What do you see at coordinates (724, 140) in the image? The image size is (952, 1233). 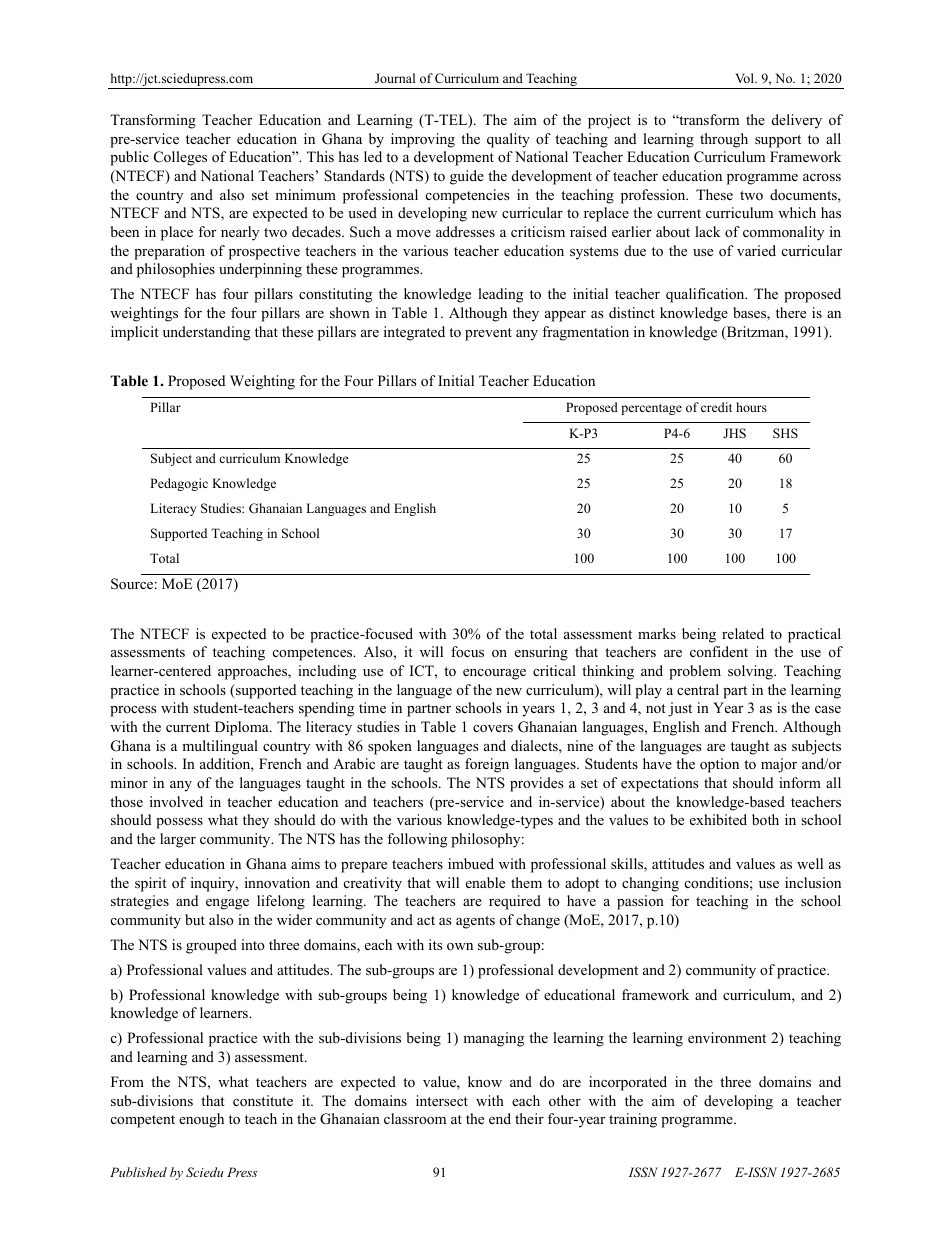 I see `through` at bounding box center [724, 140].
